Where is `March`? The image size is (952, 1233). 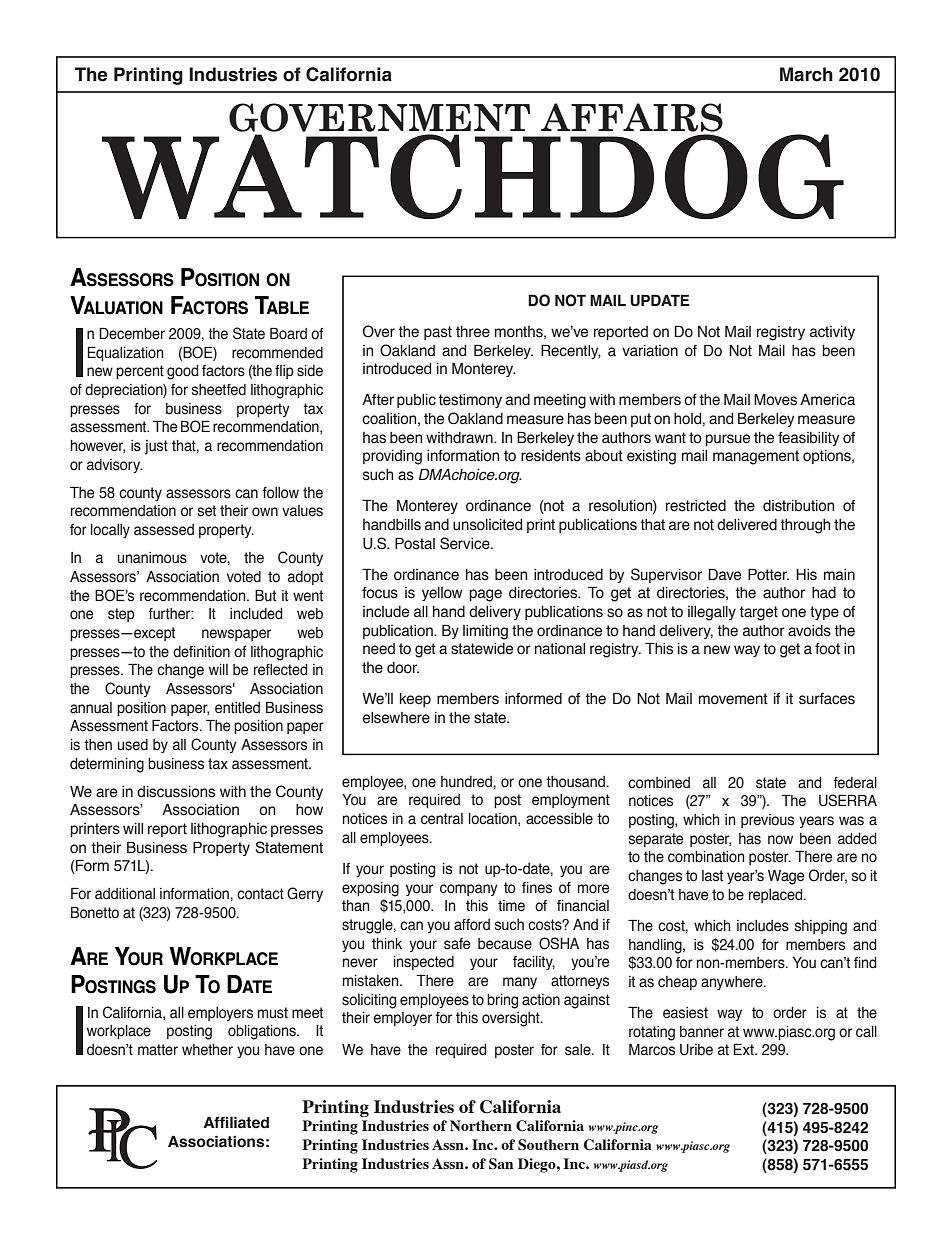 March is located at coordinates (806, 74).
